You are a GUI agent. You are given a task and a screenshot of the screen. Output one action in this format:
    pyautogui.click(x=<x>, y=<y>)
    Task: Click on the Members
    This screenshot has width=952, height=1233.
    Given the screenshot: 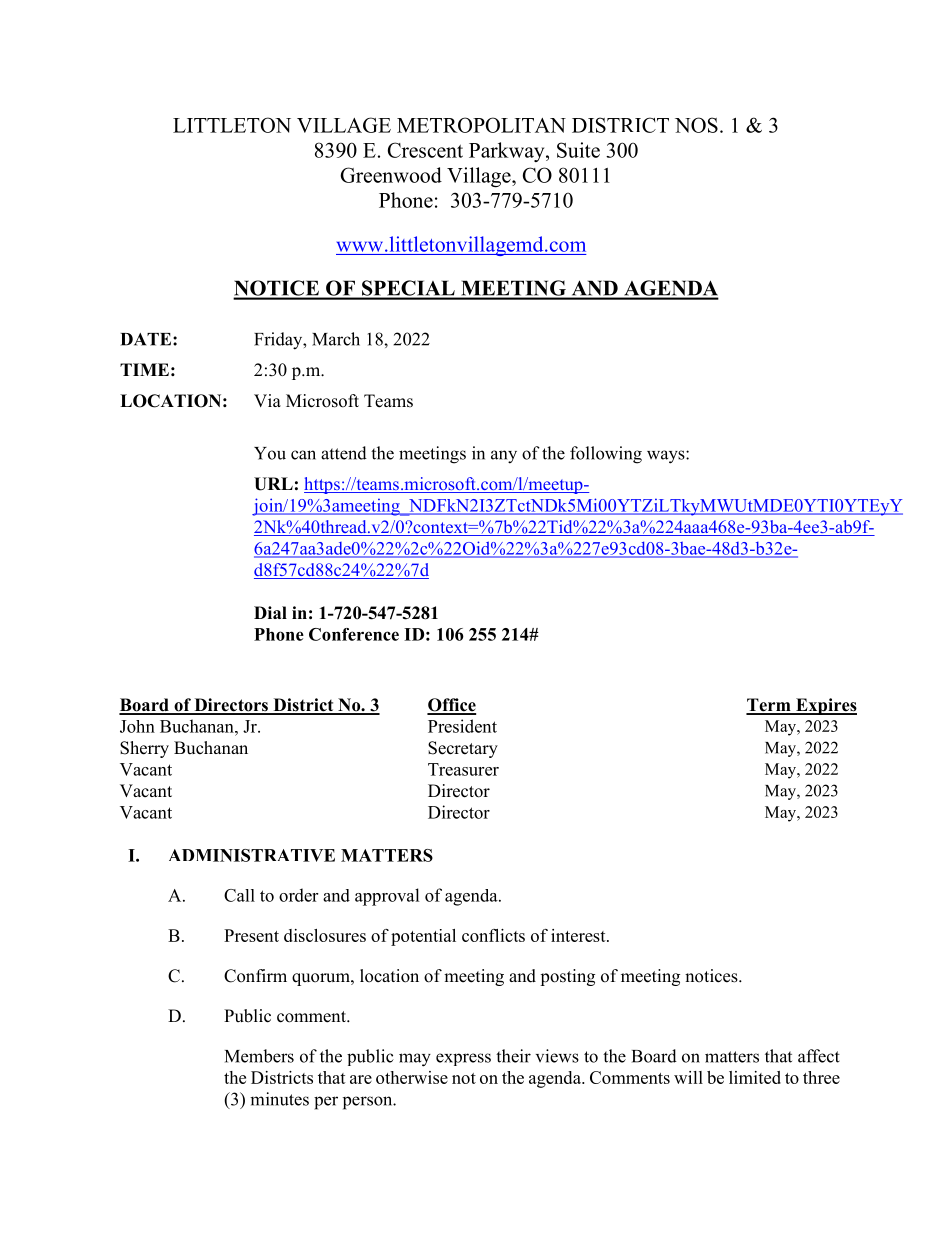 What is the action you would take?
    pyautogui.click(x=259, y=1056)
